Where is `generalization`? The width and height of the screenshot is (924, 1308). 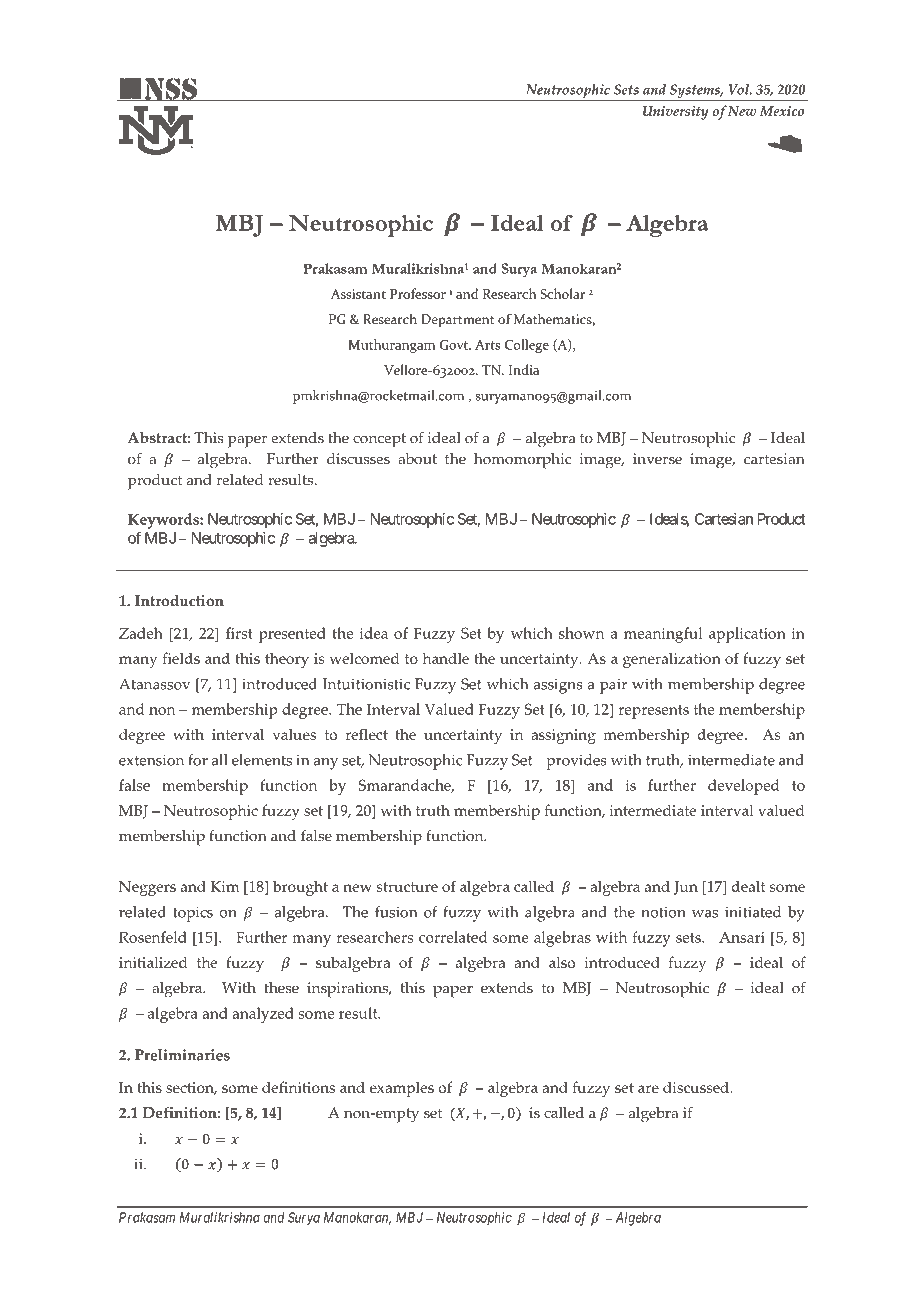 generalization is located at coordinates (672, 660).
